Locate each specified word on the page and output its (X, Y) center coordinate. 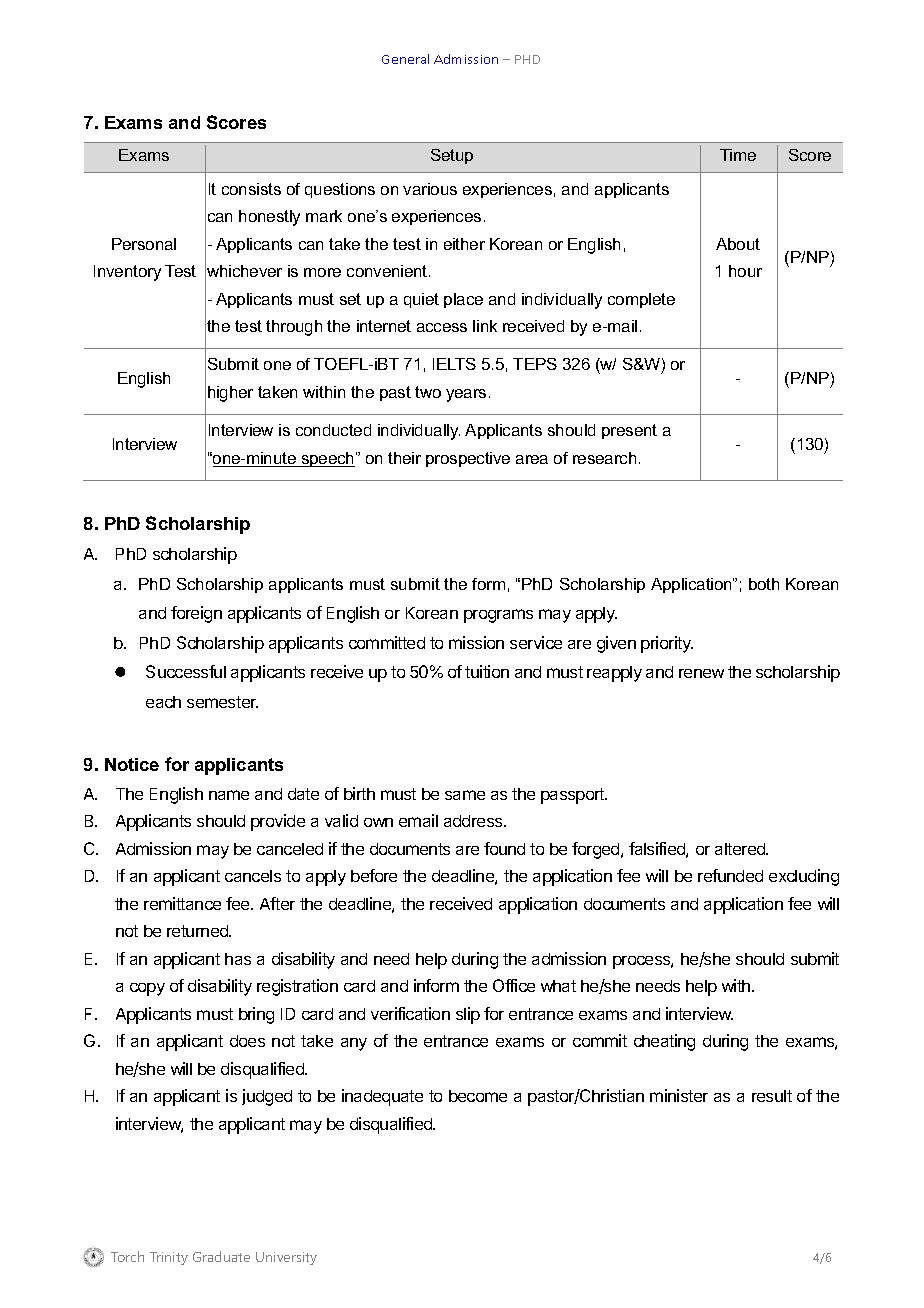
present (629, 431)
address (474, 821)
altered (741, 849)
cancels (253, 876)
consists (251, 189)
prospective (468, 459)
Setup (452, 156)
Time (738, 155)
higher (230, 394)
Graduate (221, 1256)
